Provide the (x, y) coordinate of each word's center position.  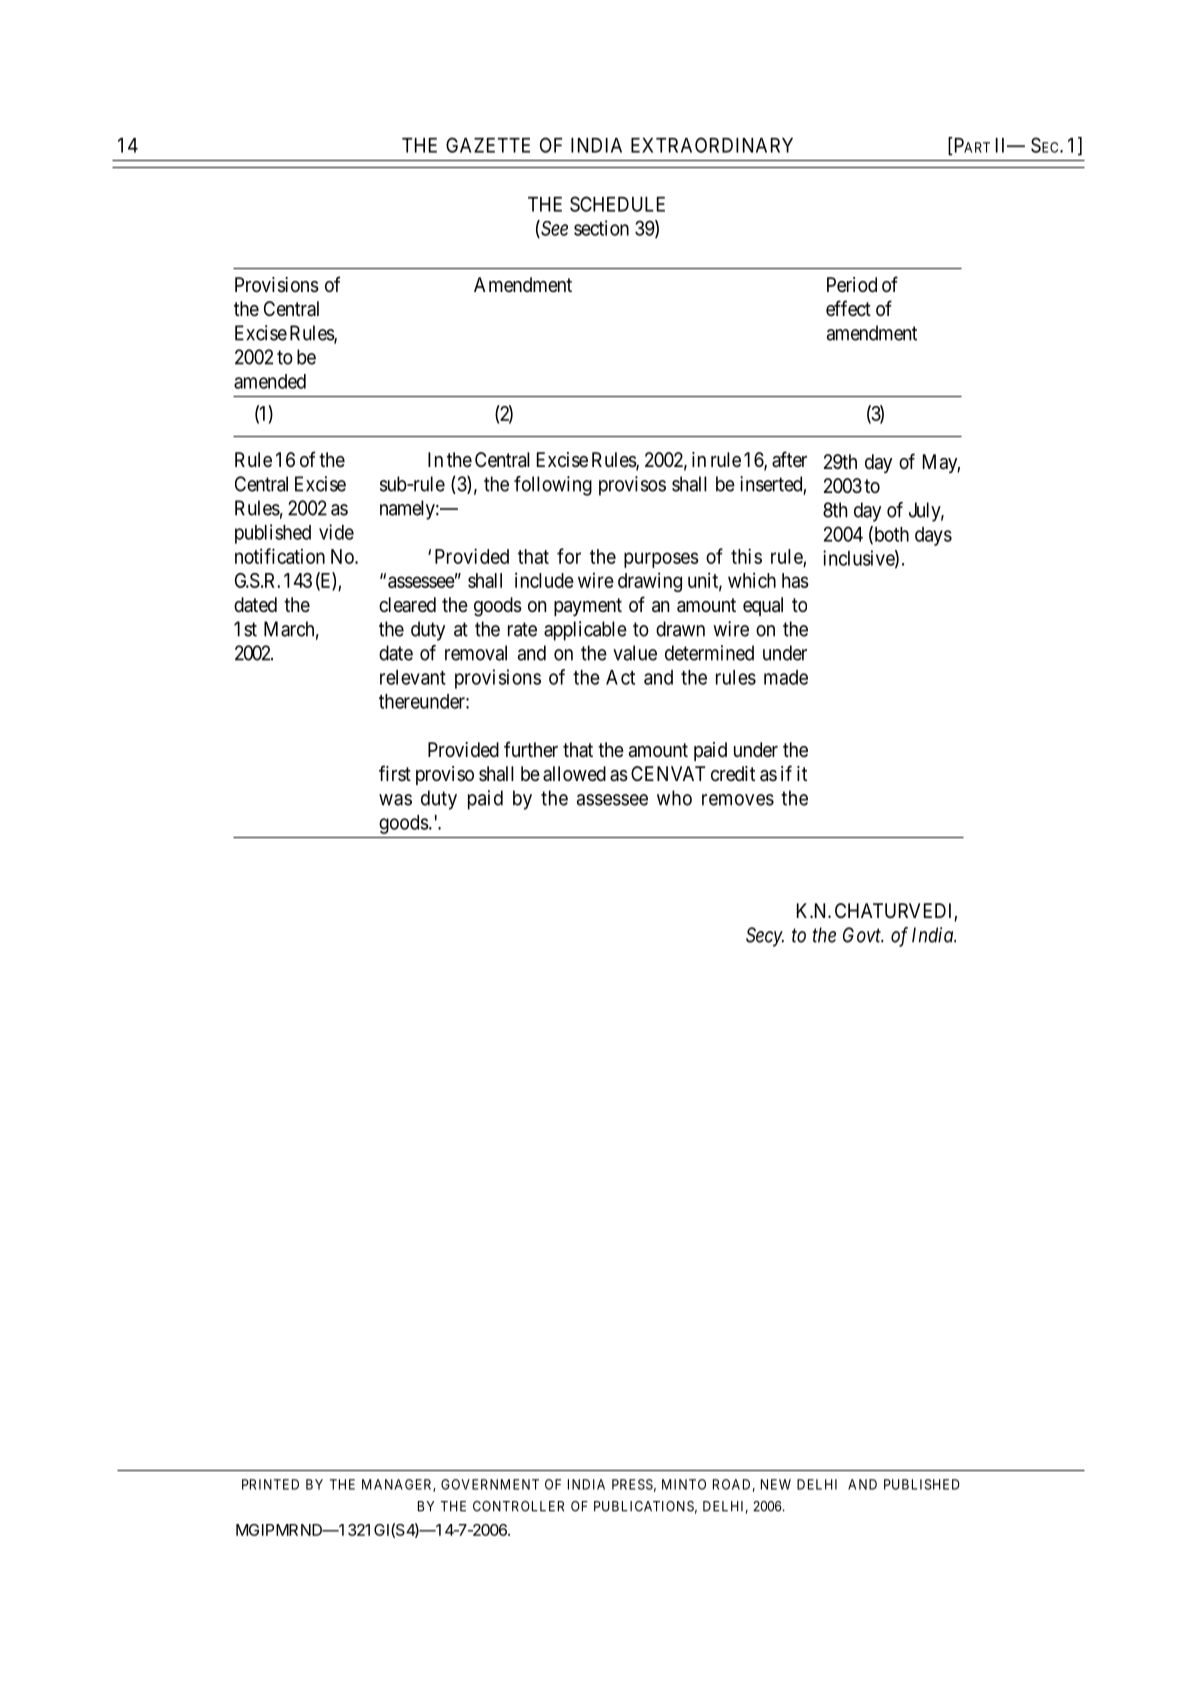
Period (852, 284)
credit (733, 773)
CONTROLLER (518, 1506)
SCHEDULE (617, 204)
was (395, 800)
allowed (574, 774)
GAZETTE (488, 145)
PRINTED (270, 1484)
